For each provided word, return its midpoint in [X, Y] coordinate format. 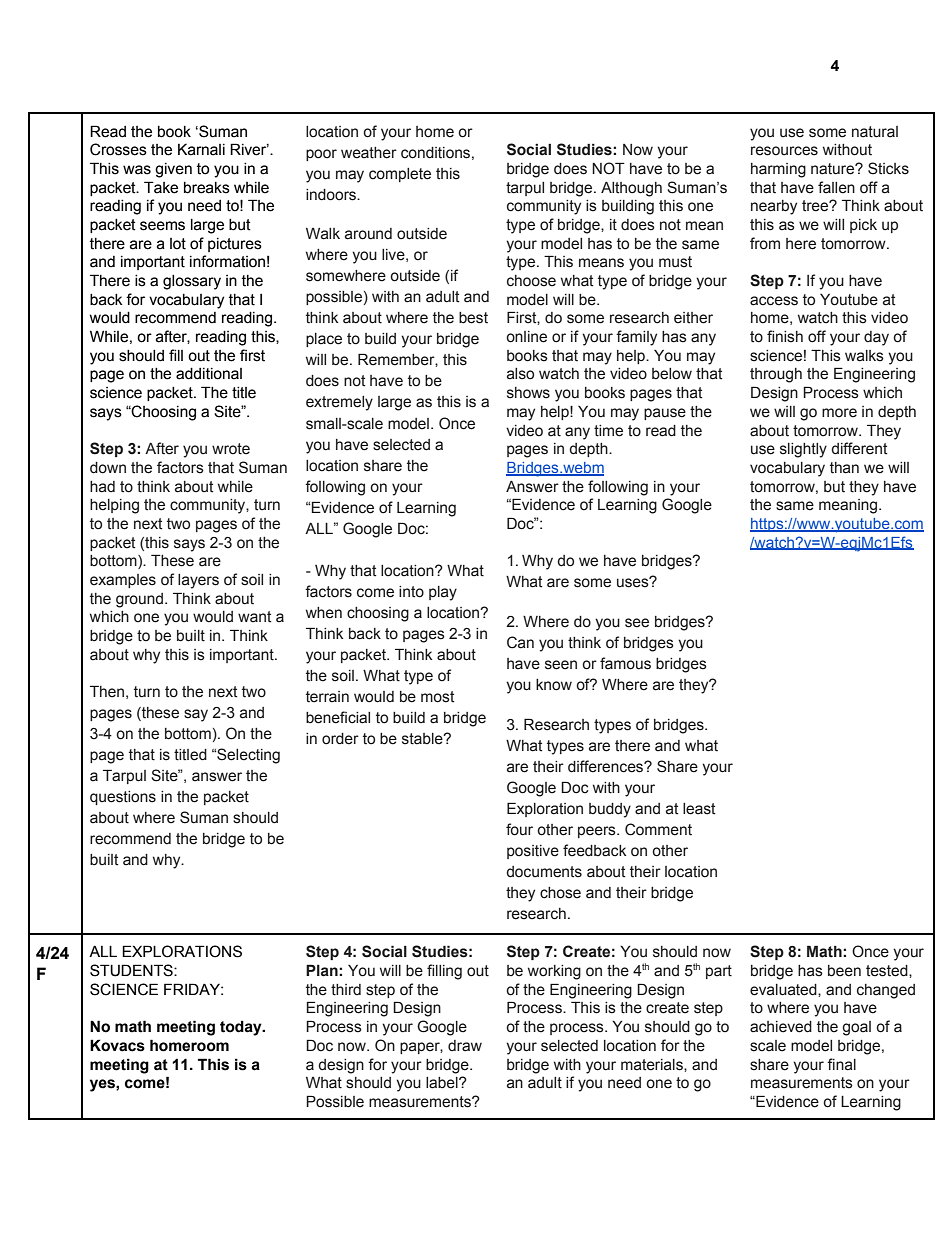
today [242, 1028]
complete [400, 175]
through [776, 375]
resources [784, 151]
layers [198, 581]
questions [123, 798]
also [520, 374]
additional [209, 374]
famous [625, 663]
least [699, 809]
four [519, 829]
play [443, 593]
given [173, 170]
